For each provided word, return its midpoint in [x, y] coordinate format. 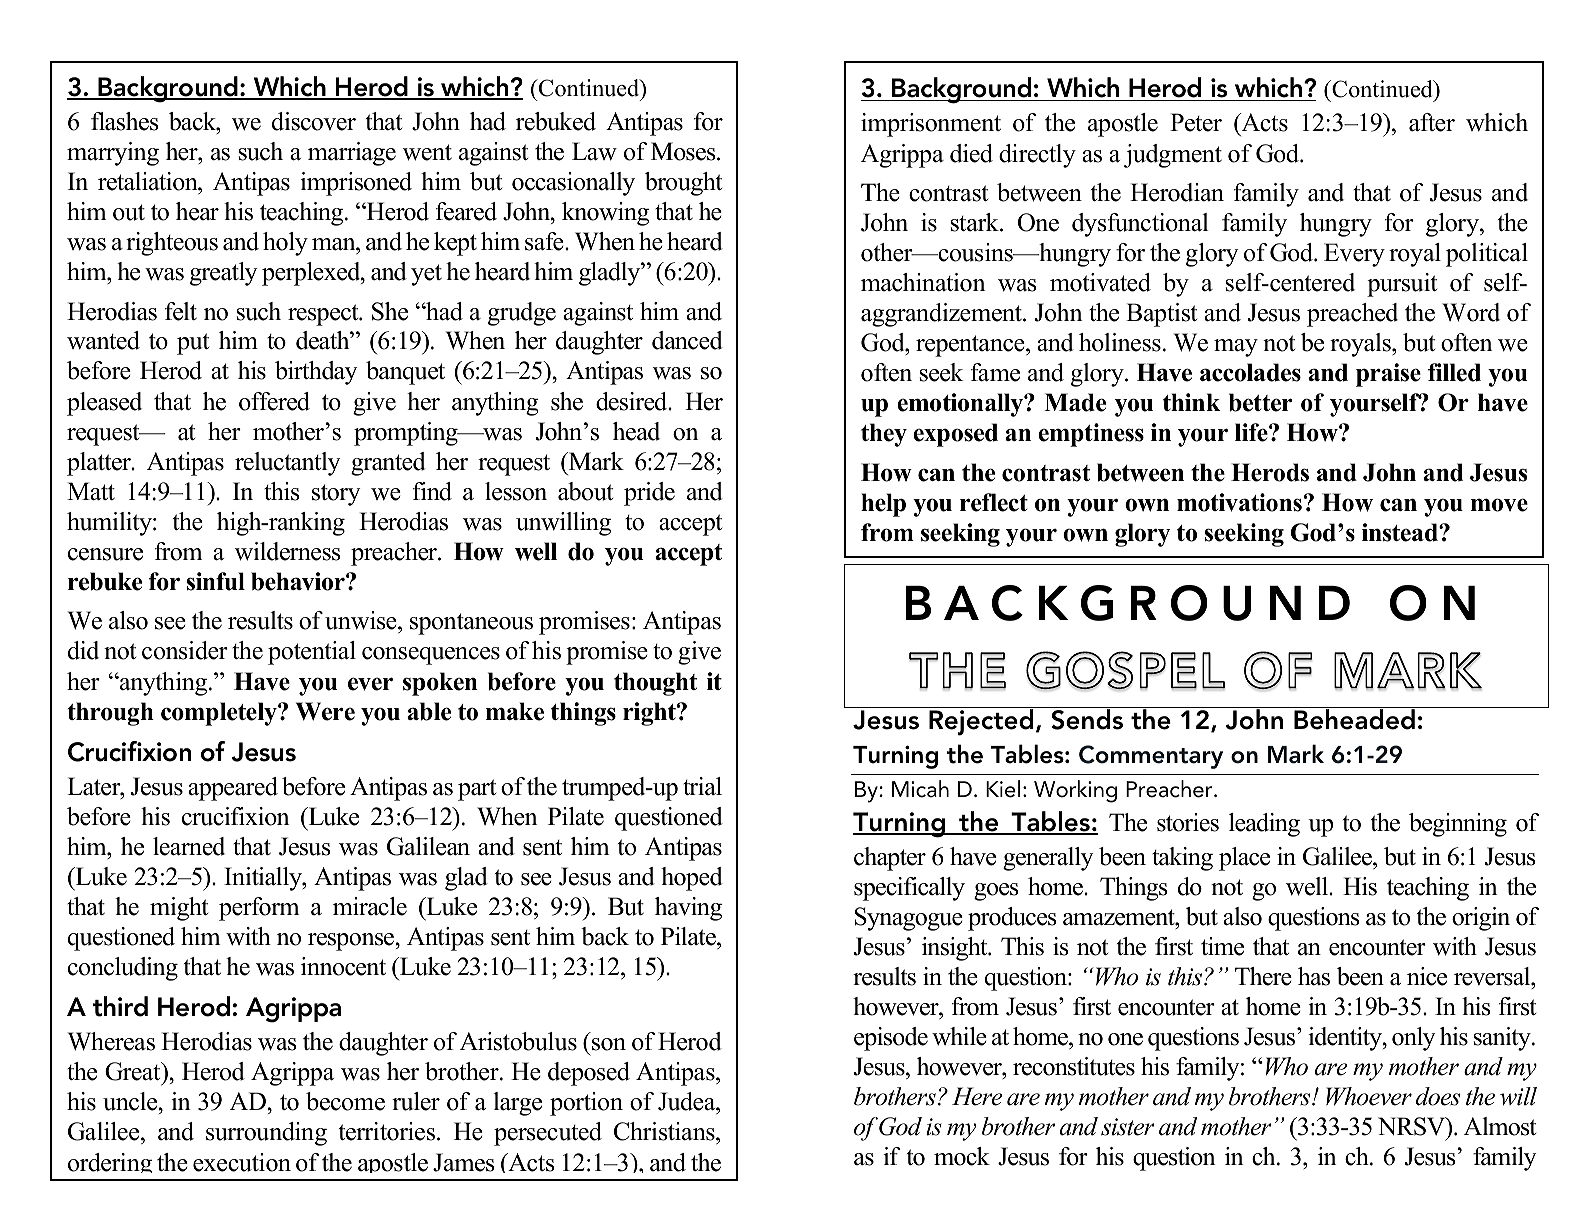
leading [1264, 825]
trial [702, 786]
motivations [1239, 502]
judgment [1173, 156]
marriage [352, 154]
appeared [233, 789]
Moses [684, 151]
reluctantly [288, 464]
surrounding [266, 1134]
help [883, 505]
